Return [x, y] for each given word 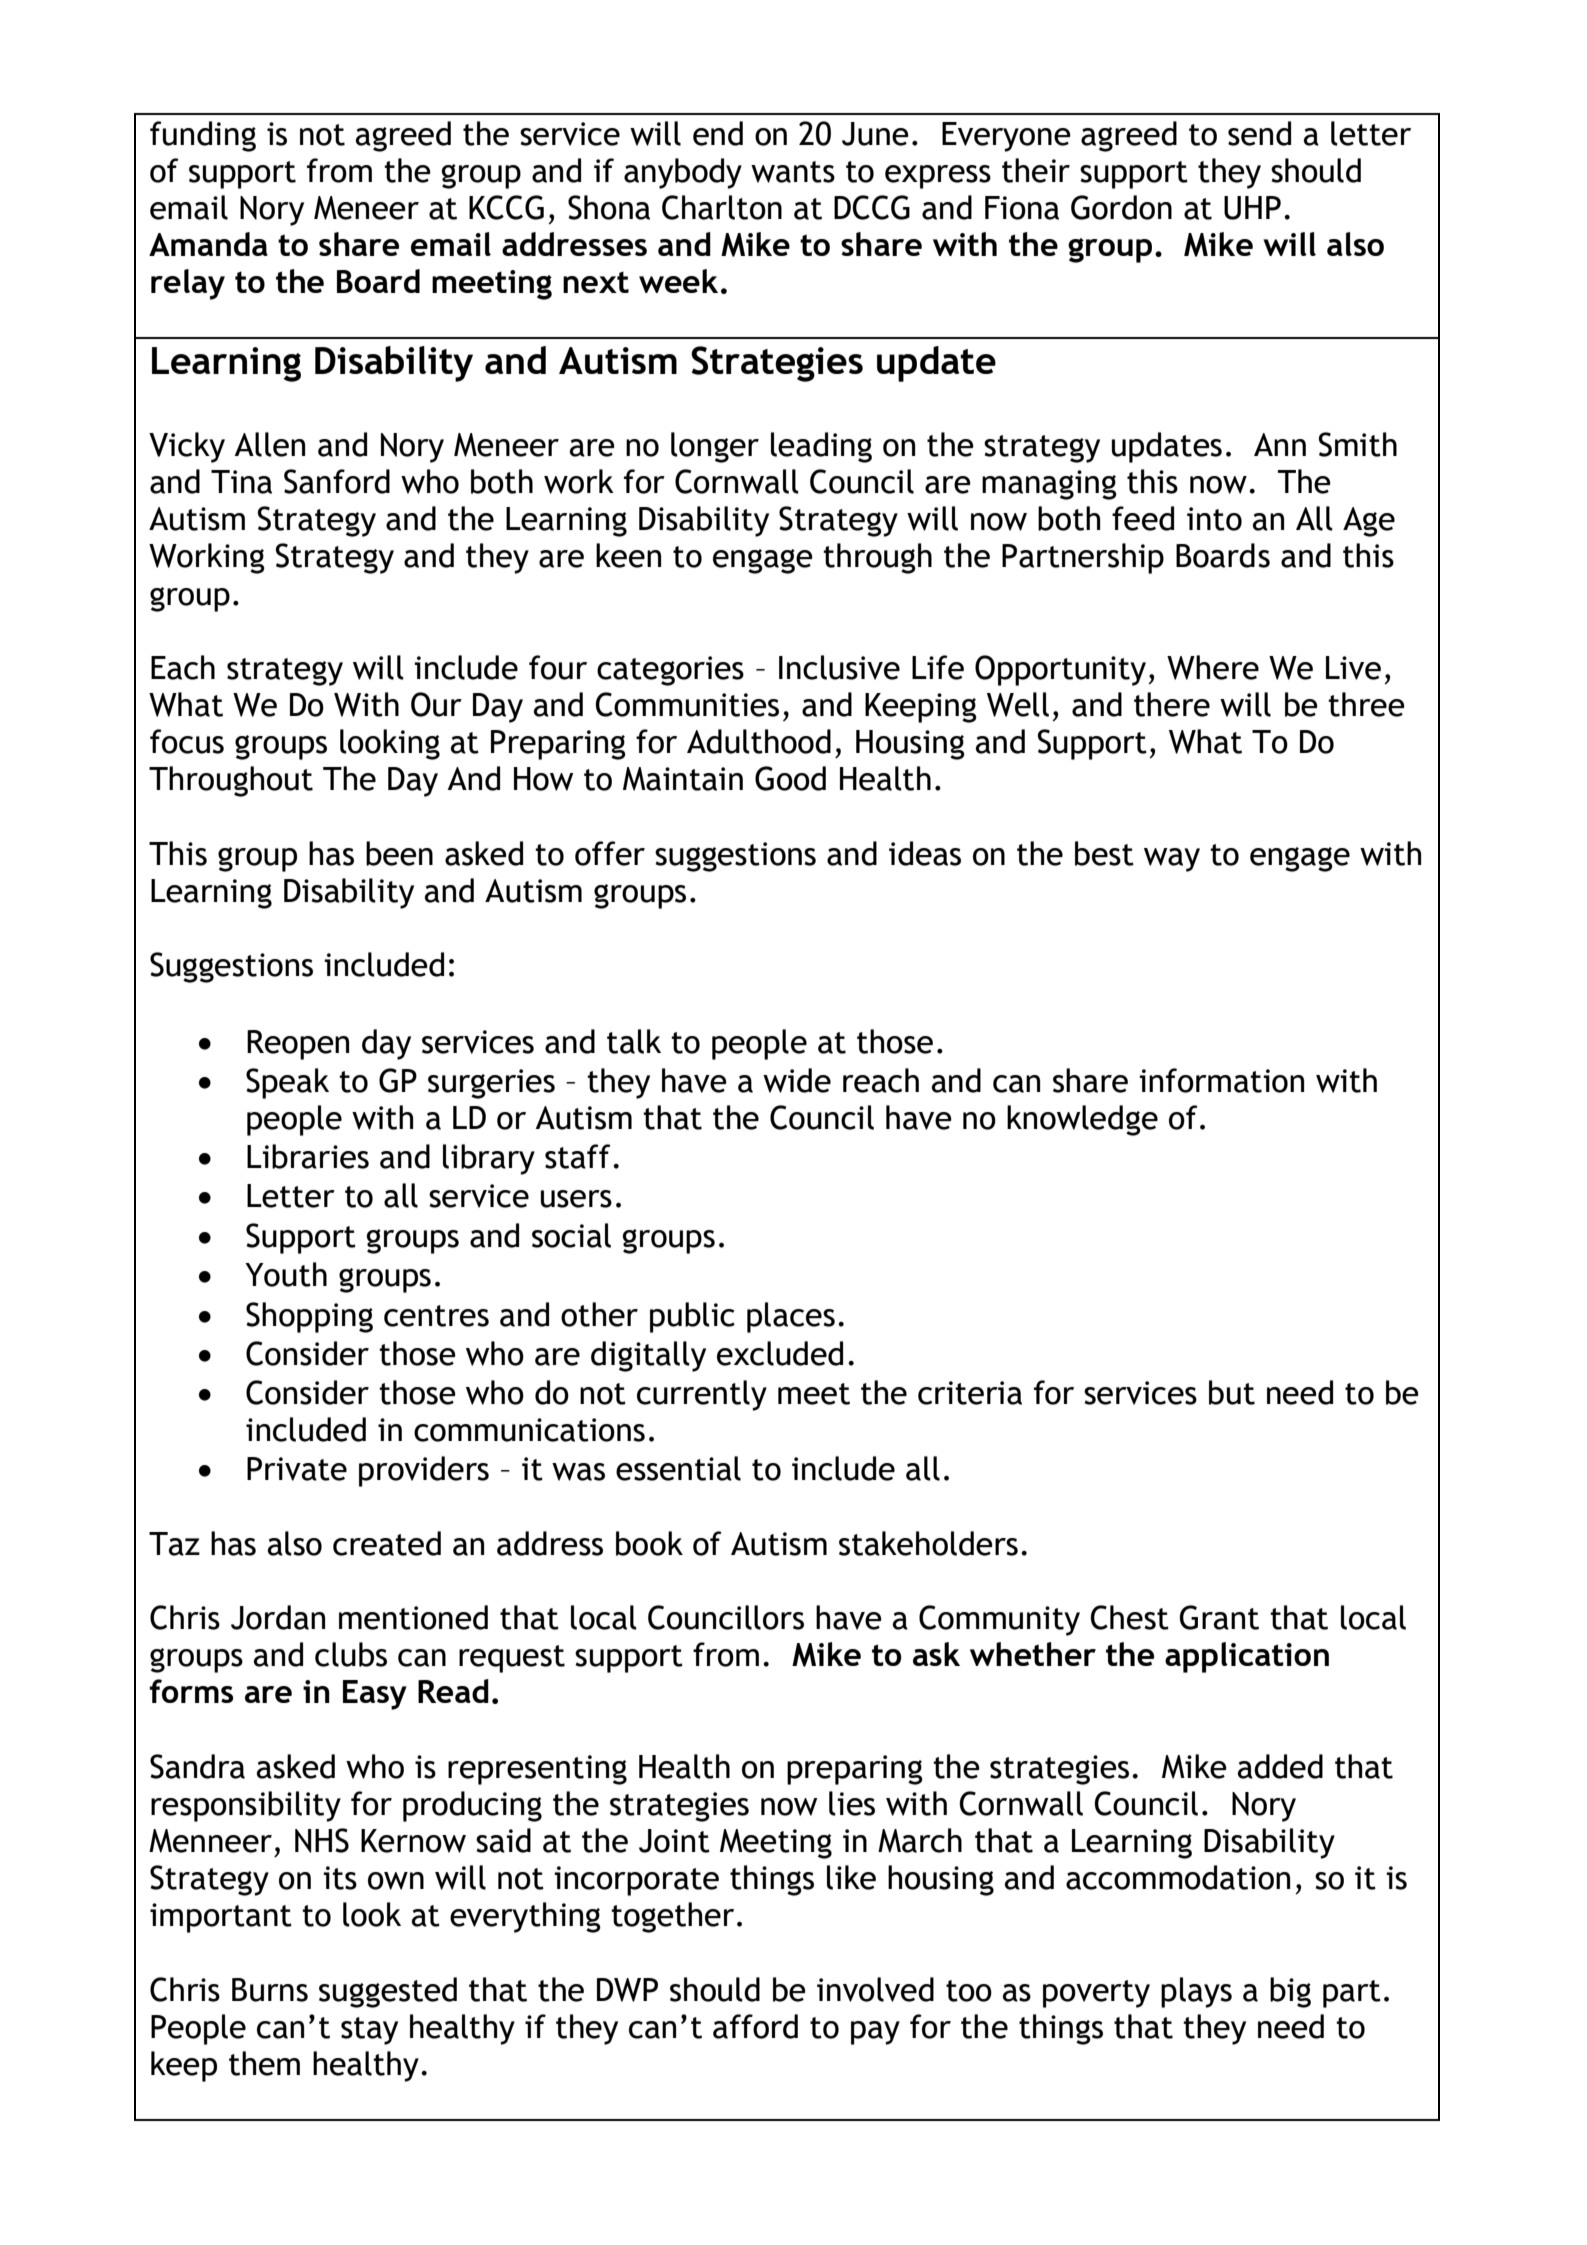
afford [755, 2026]
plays [1196, 1992]
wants [793, 172]
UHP [1252, 208]
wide [797, 1080]
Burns [270, 1990]
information [1221, 1080]
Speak [287, 1083]
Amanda [208, 244]
